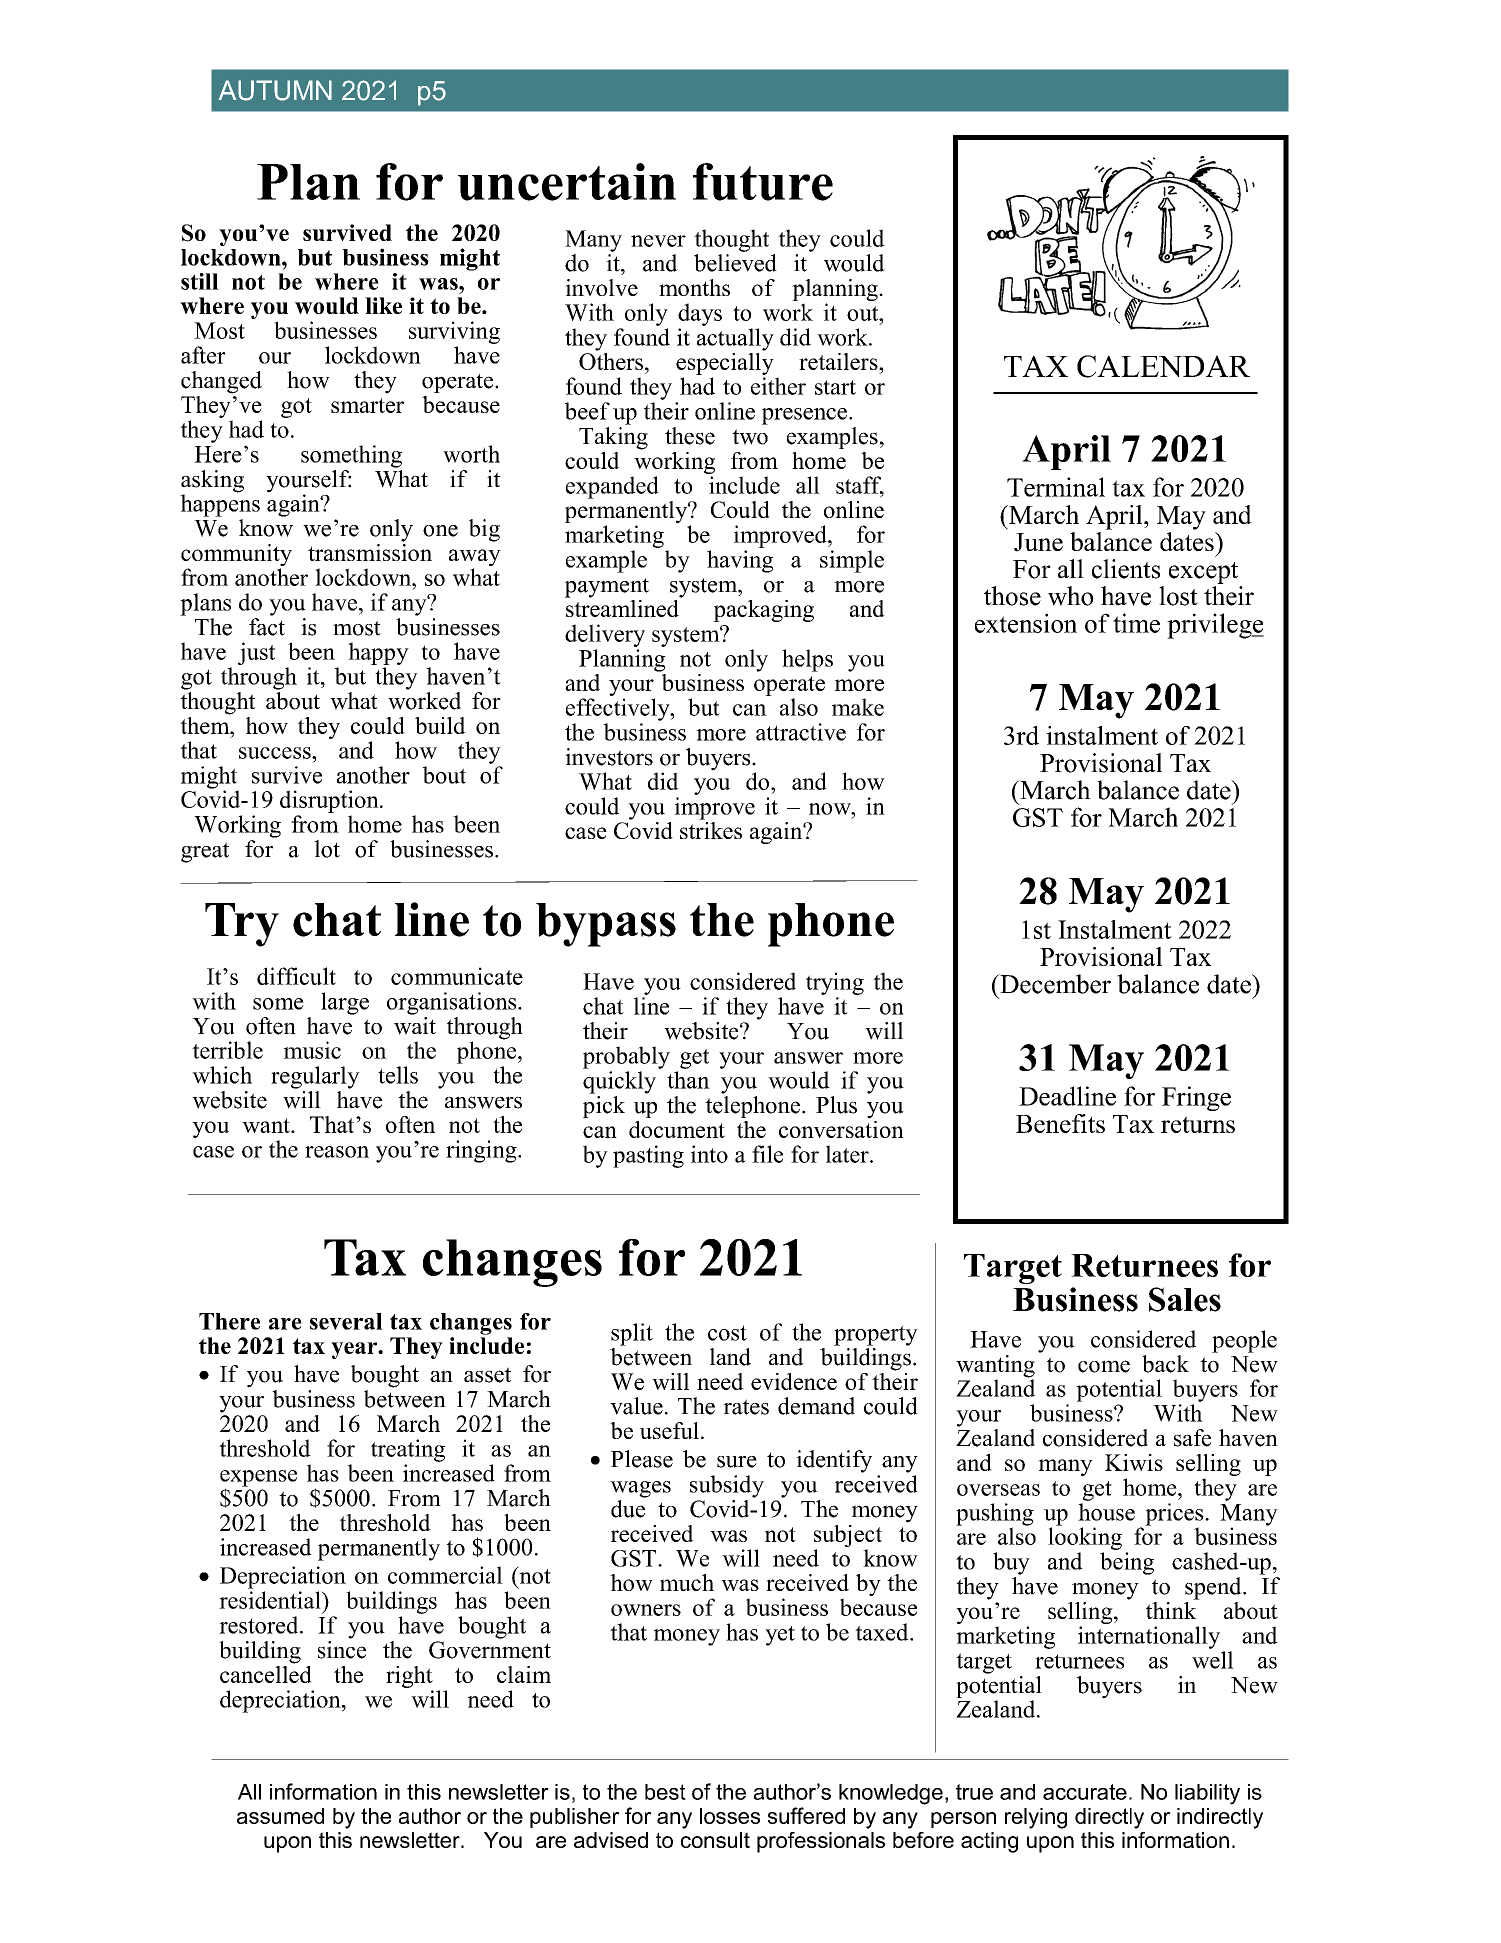 The image size is (1501, 1943). I want to click on attractive, so click(801, 732).
